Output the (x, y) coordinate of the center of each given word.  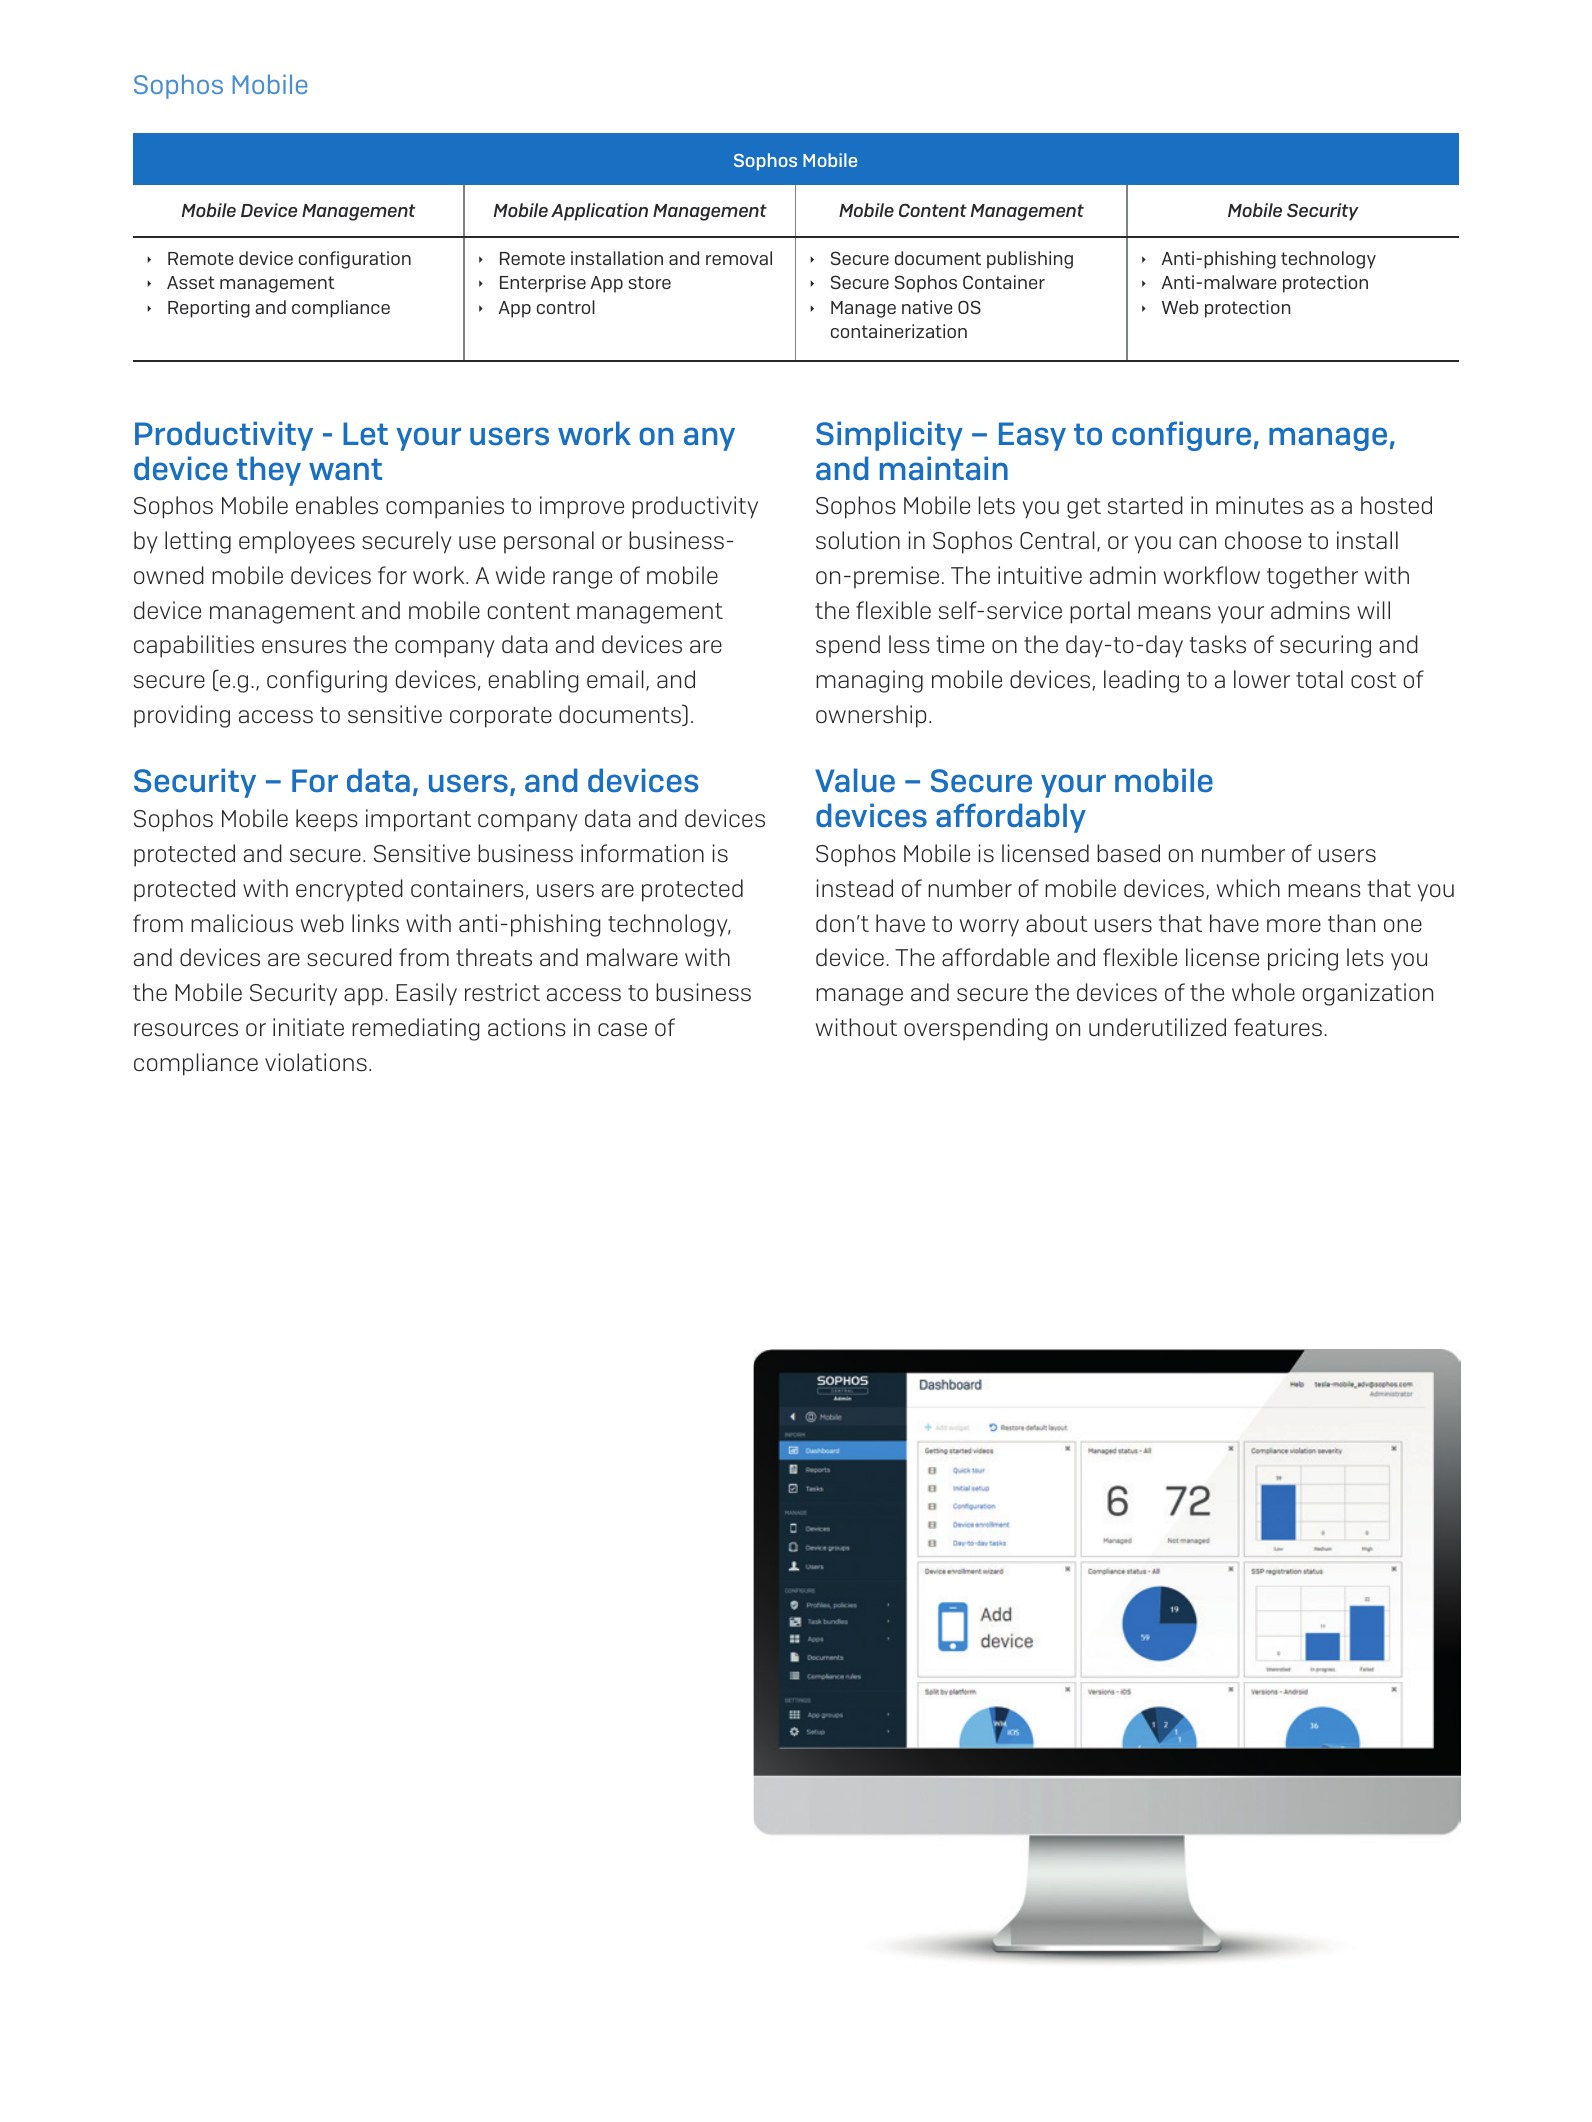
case (622, 1030)
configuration (355, 260)
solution (858, 540)
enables (337, 505)
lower (1262, 679)
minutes (1259, 505)
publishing (1030, 260)
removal (739, 258)
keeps (327, 820)
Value (855, 780)
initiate (308, 1027)
